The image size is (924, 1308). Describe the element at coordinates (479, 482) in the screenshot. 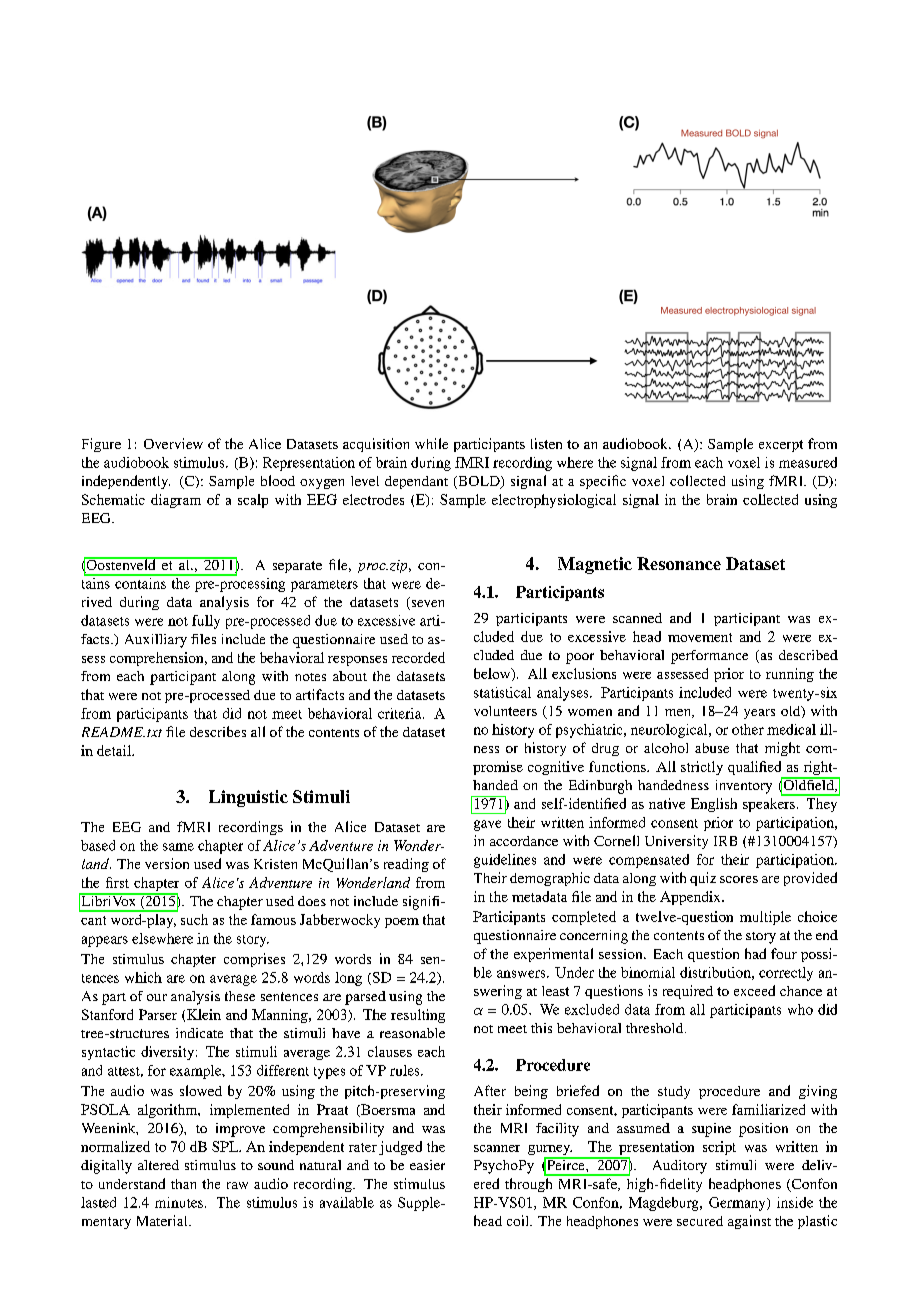

I see `BOLD` at that location.
